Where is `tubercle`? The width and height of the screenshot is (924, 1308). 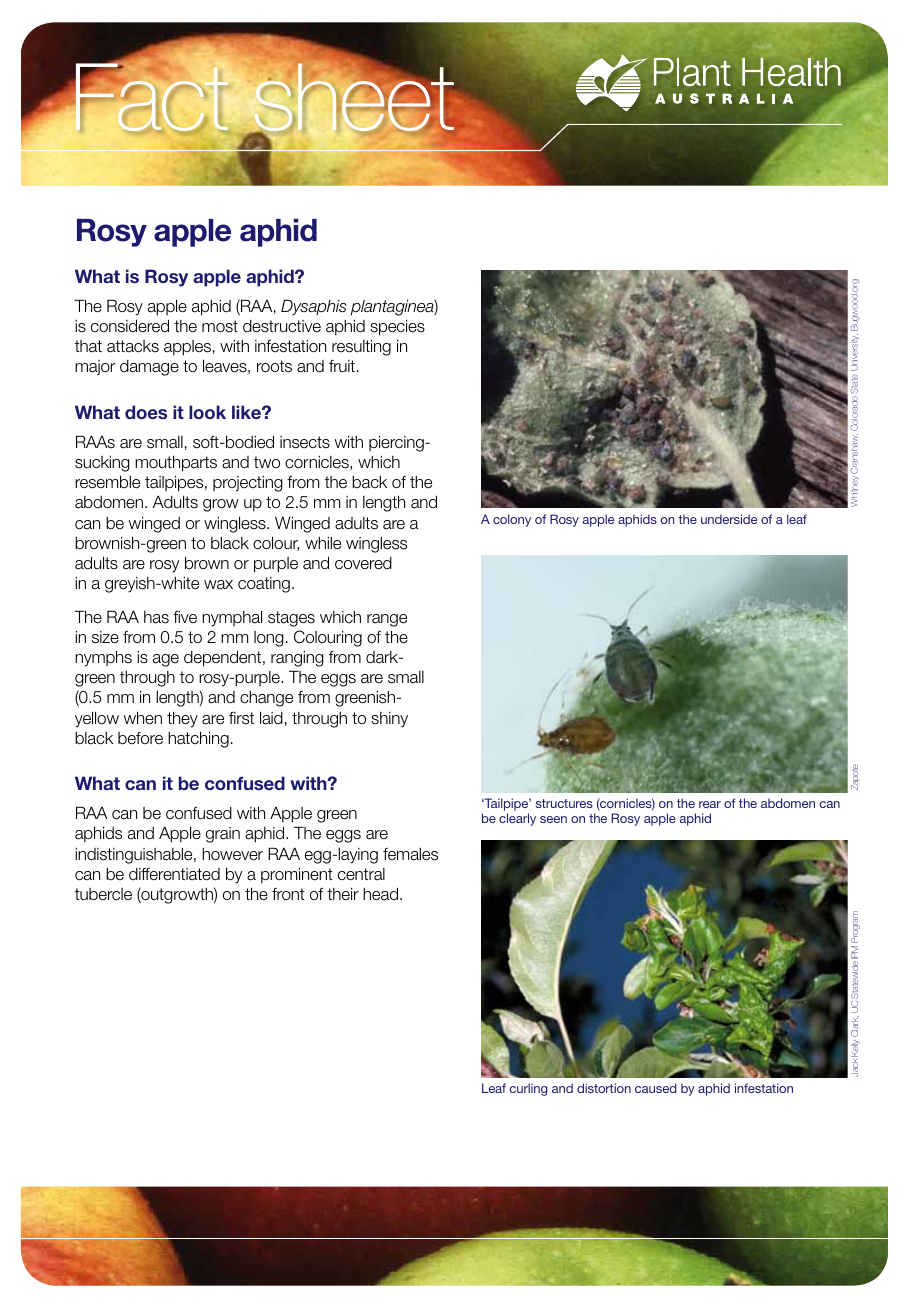 tubercle is located at coordinates (103, 894).
